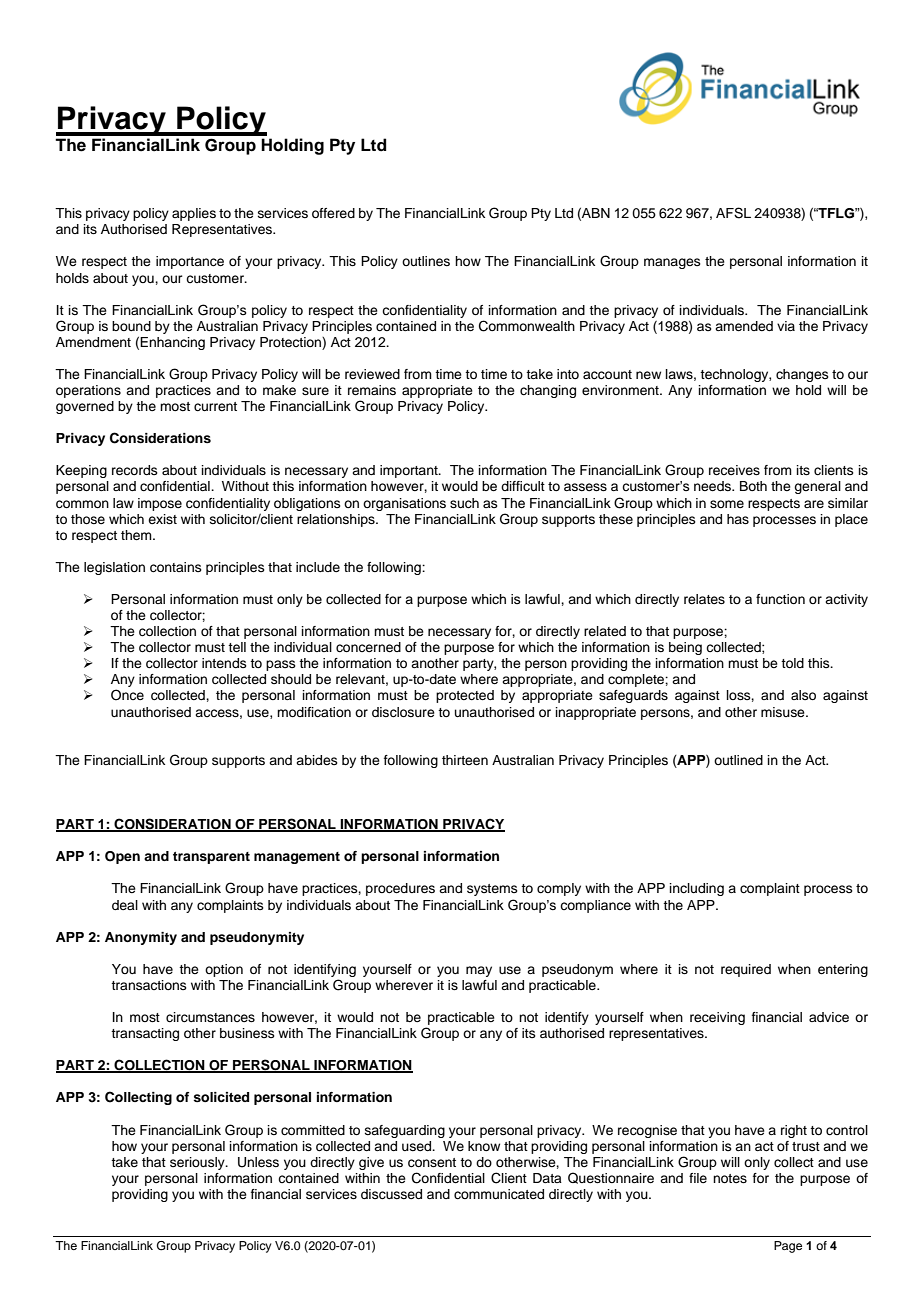  I want to click on required, so click(746, 970).
